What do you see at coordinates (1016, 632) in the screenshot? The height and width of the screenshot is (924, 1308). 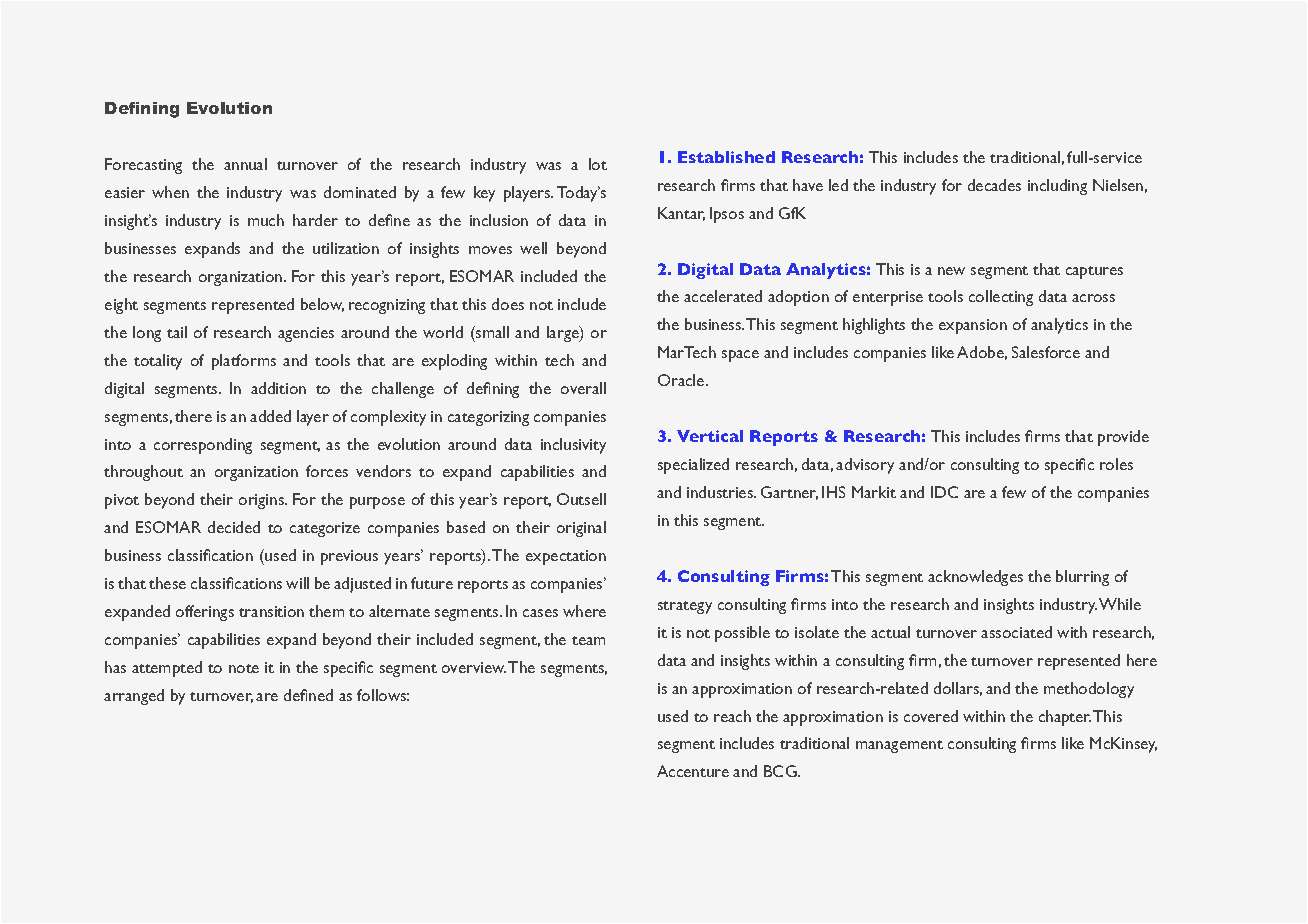 I see `associated` at bounding box center [1016, 632].
